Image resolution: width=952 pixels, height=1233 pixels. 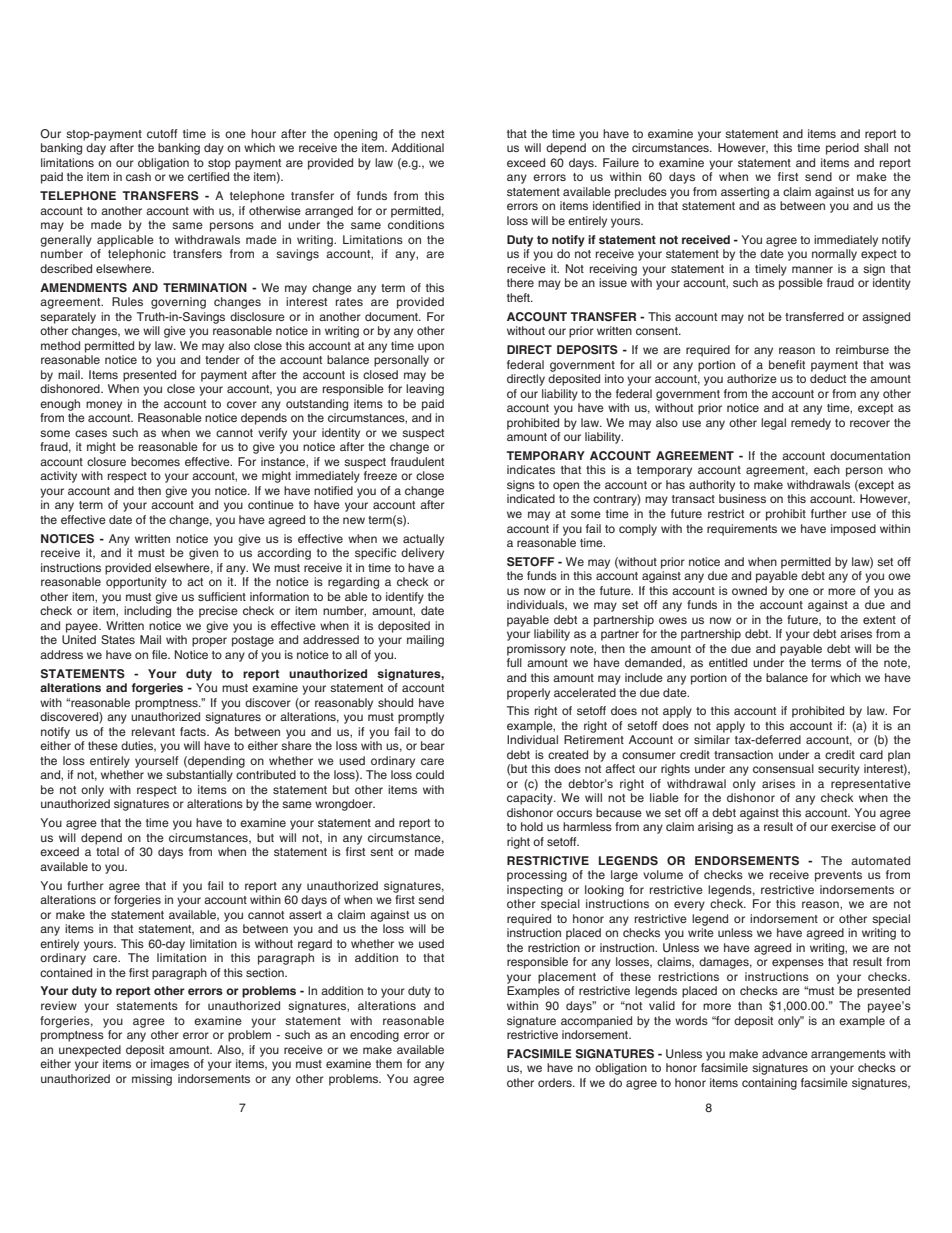 I want to click on period, so click(x=842, y=149).
